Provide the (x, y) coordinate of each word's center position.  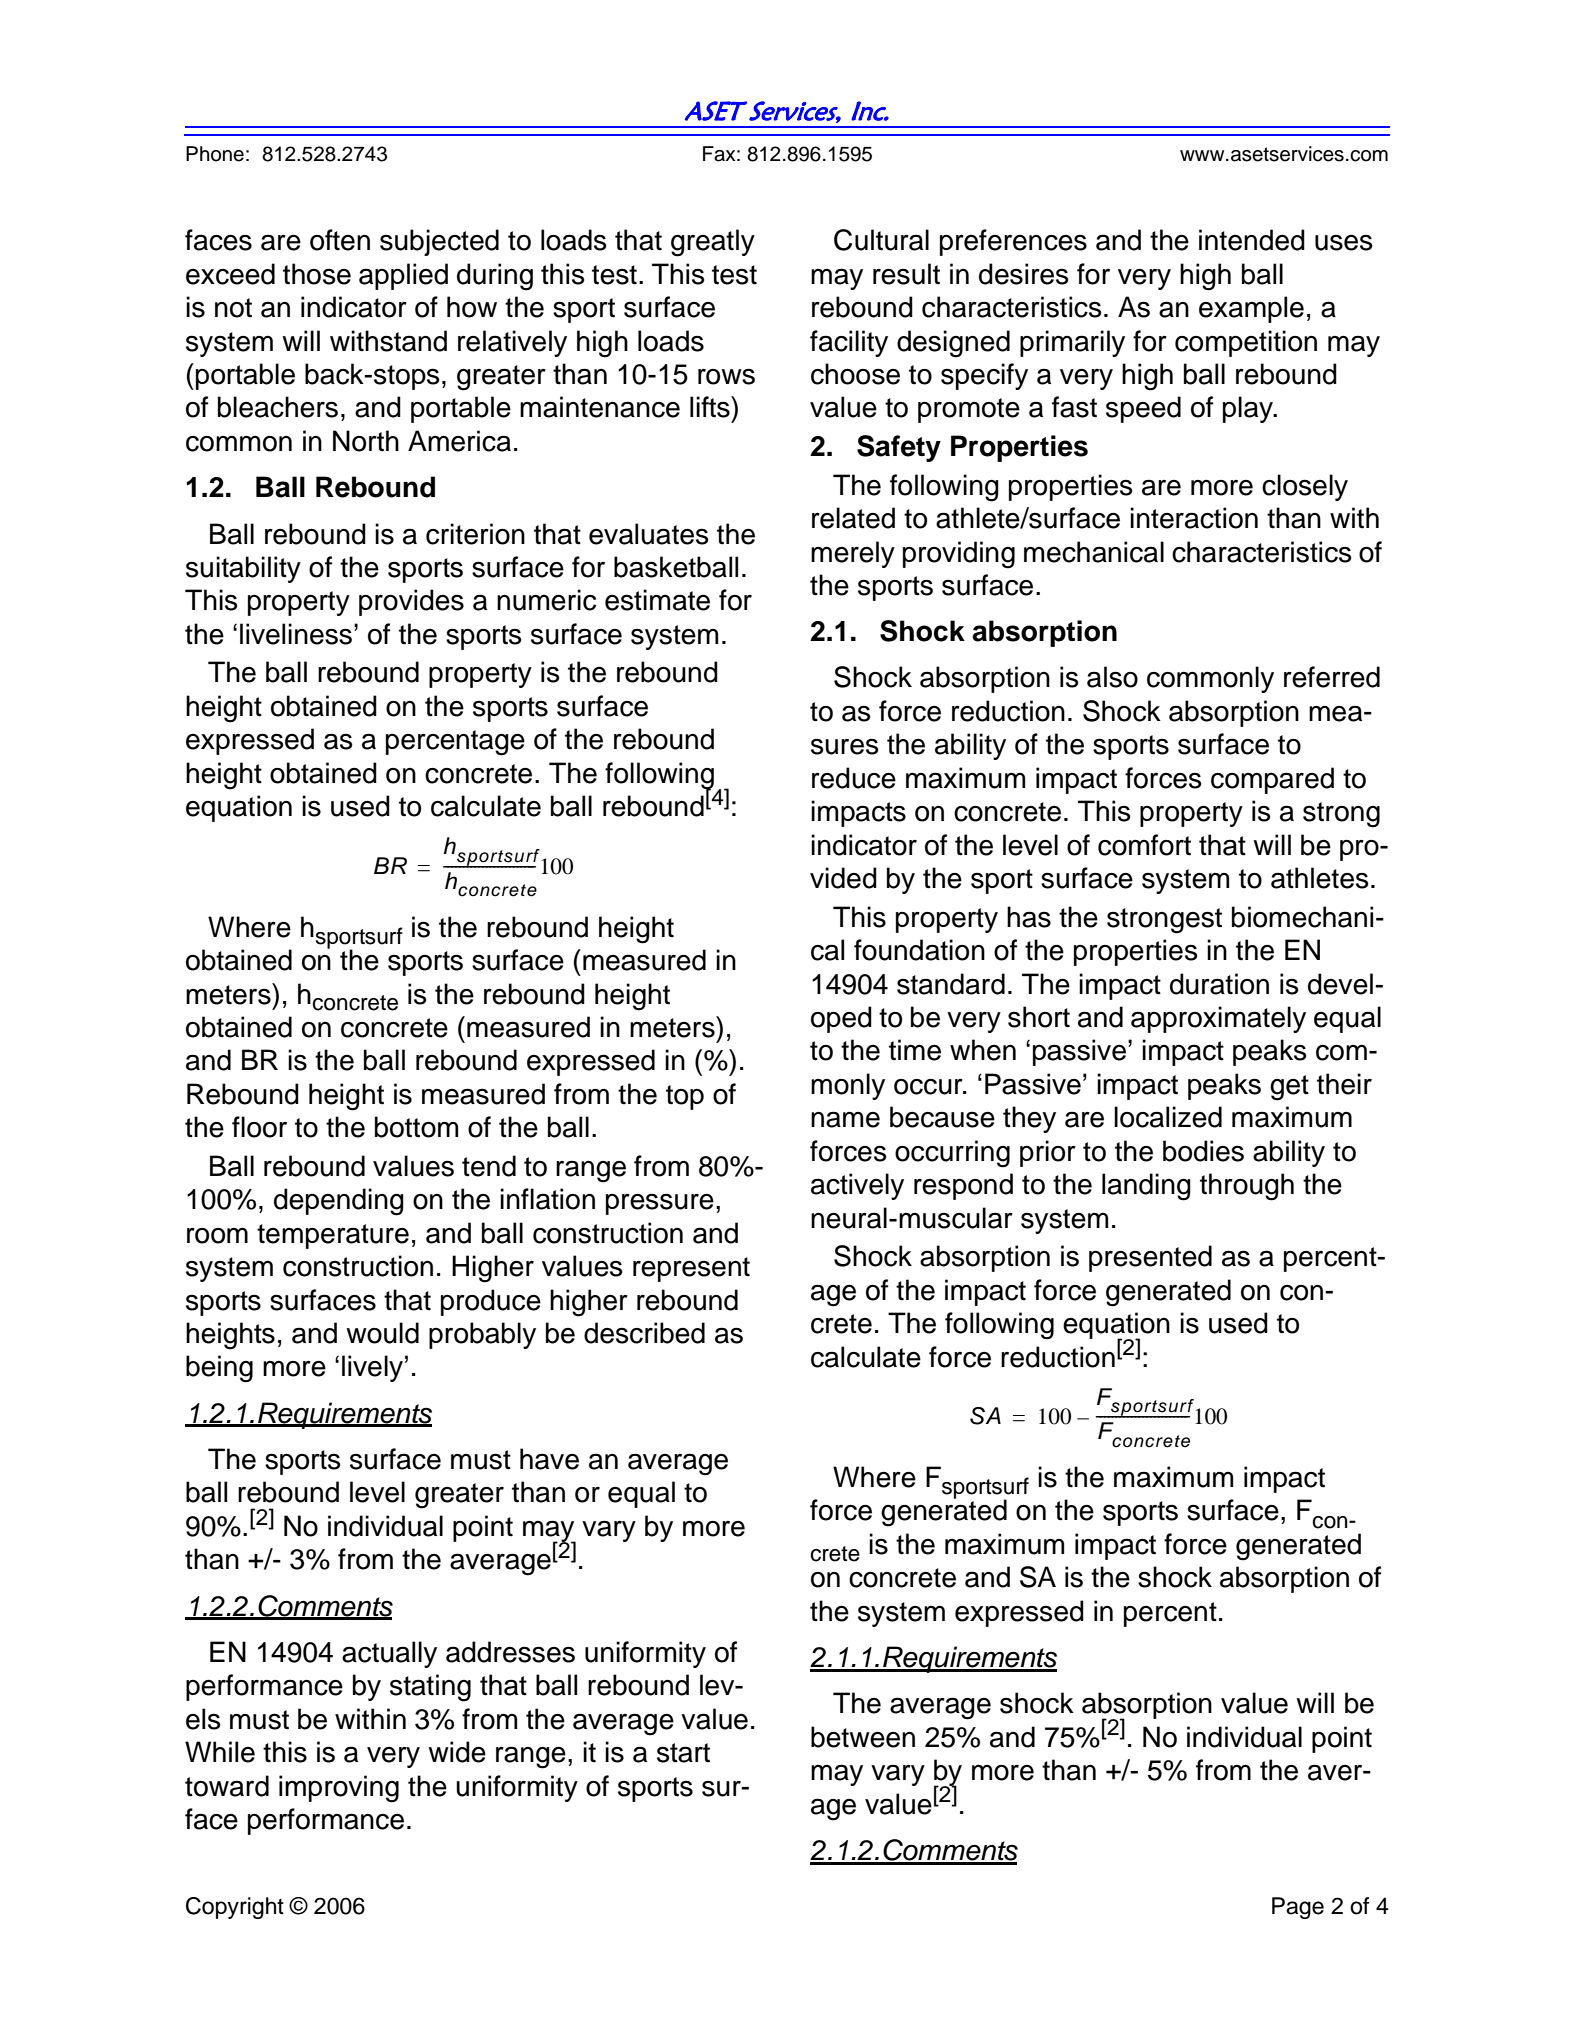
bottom (416, 1127)
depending (339, 1202)
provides (411, 602)
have (549, 1459)
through (1247, 1187)
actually (389, 1654)
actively (857, 1186)
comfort (1144, 845)
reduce (854, 778)
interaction (1194, 518)
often (340, 240)
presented (1150, 1258)
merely (853, 554)
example (1251, 309)
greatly (713, 243)
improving (339, 1789)
